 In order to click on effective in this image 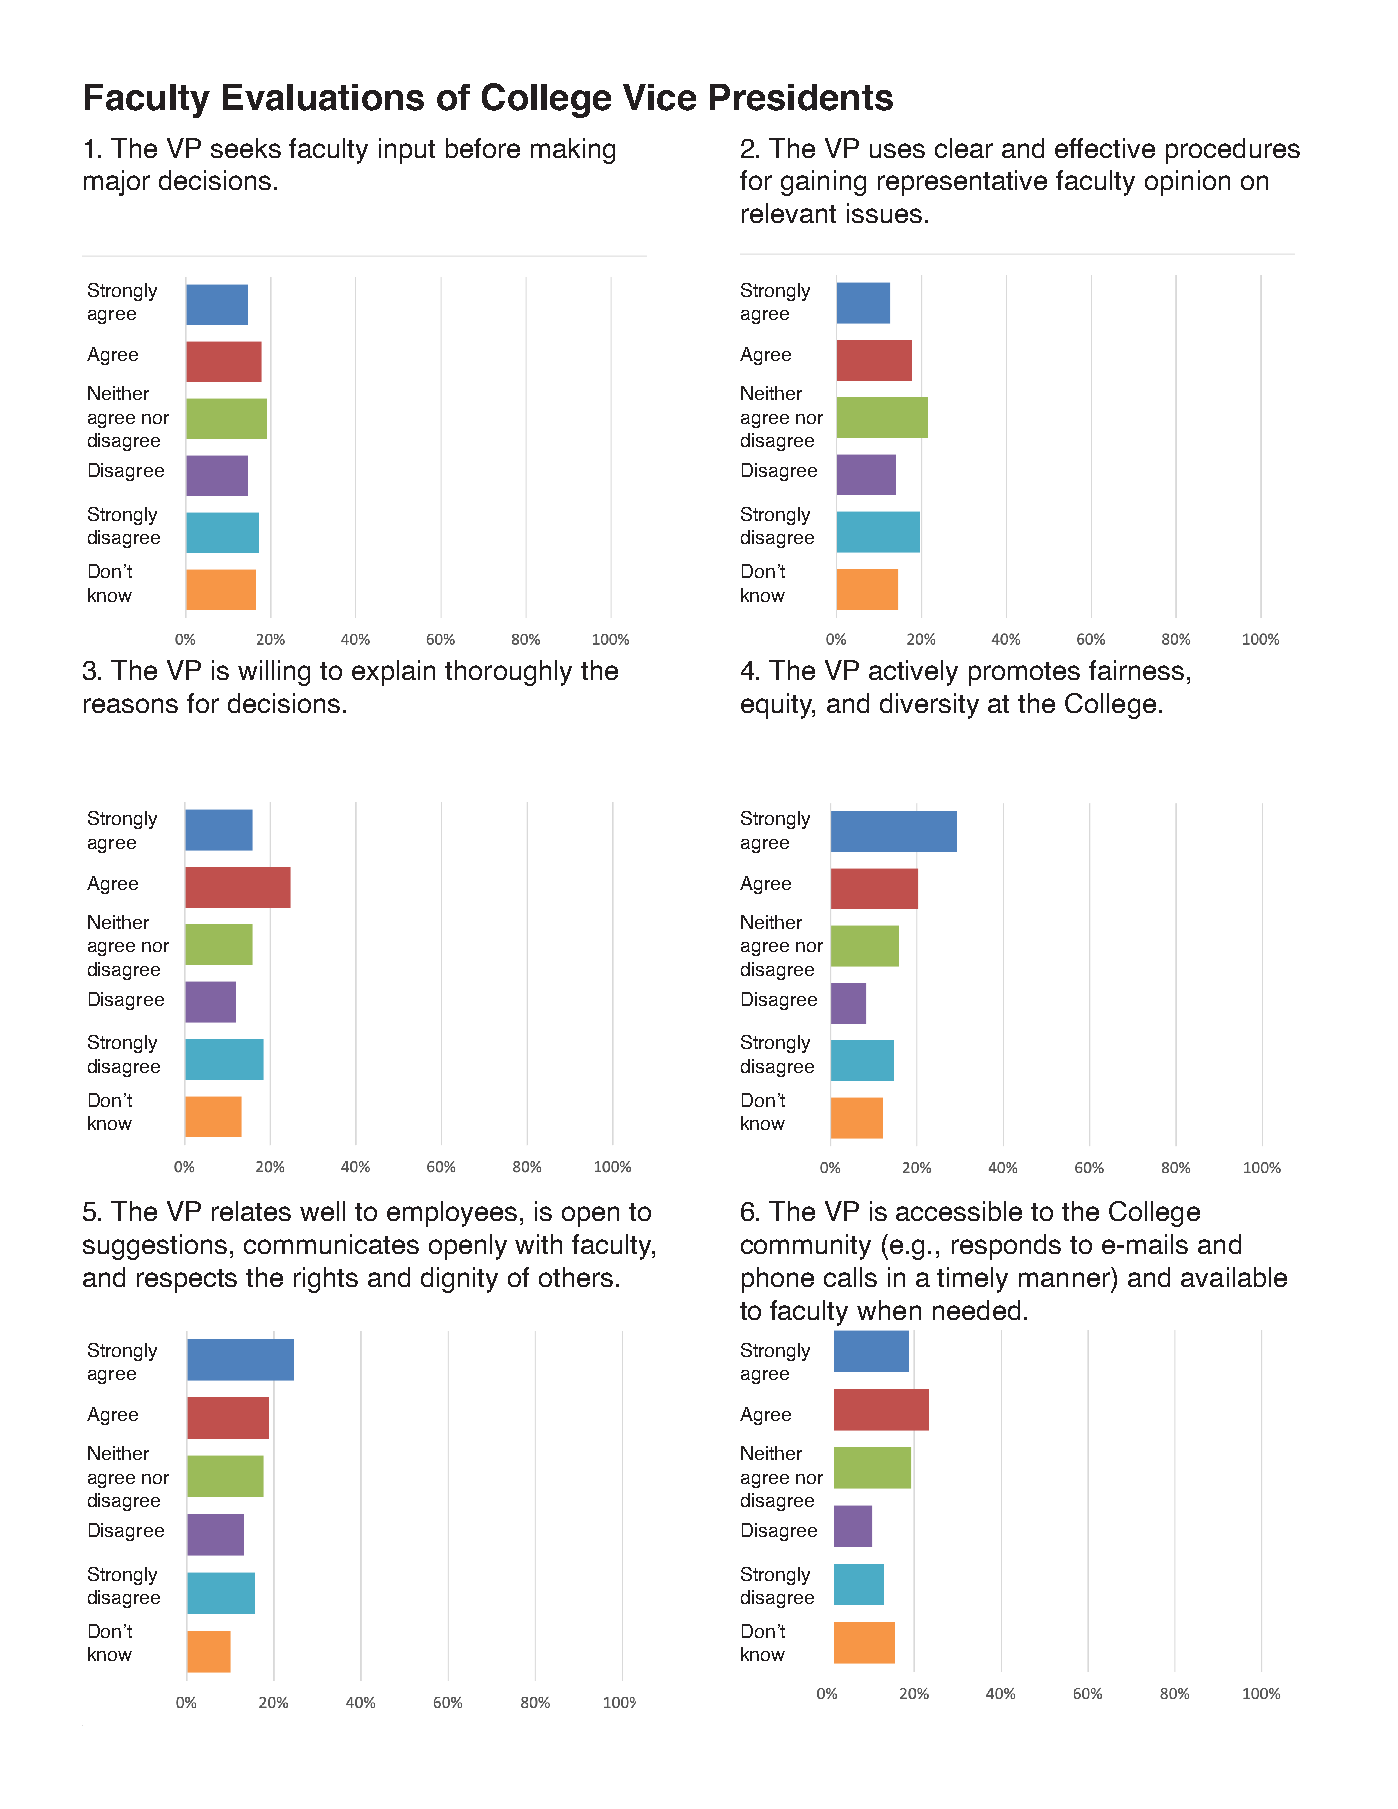, I will do `click(1105, 148)`.
